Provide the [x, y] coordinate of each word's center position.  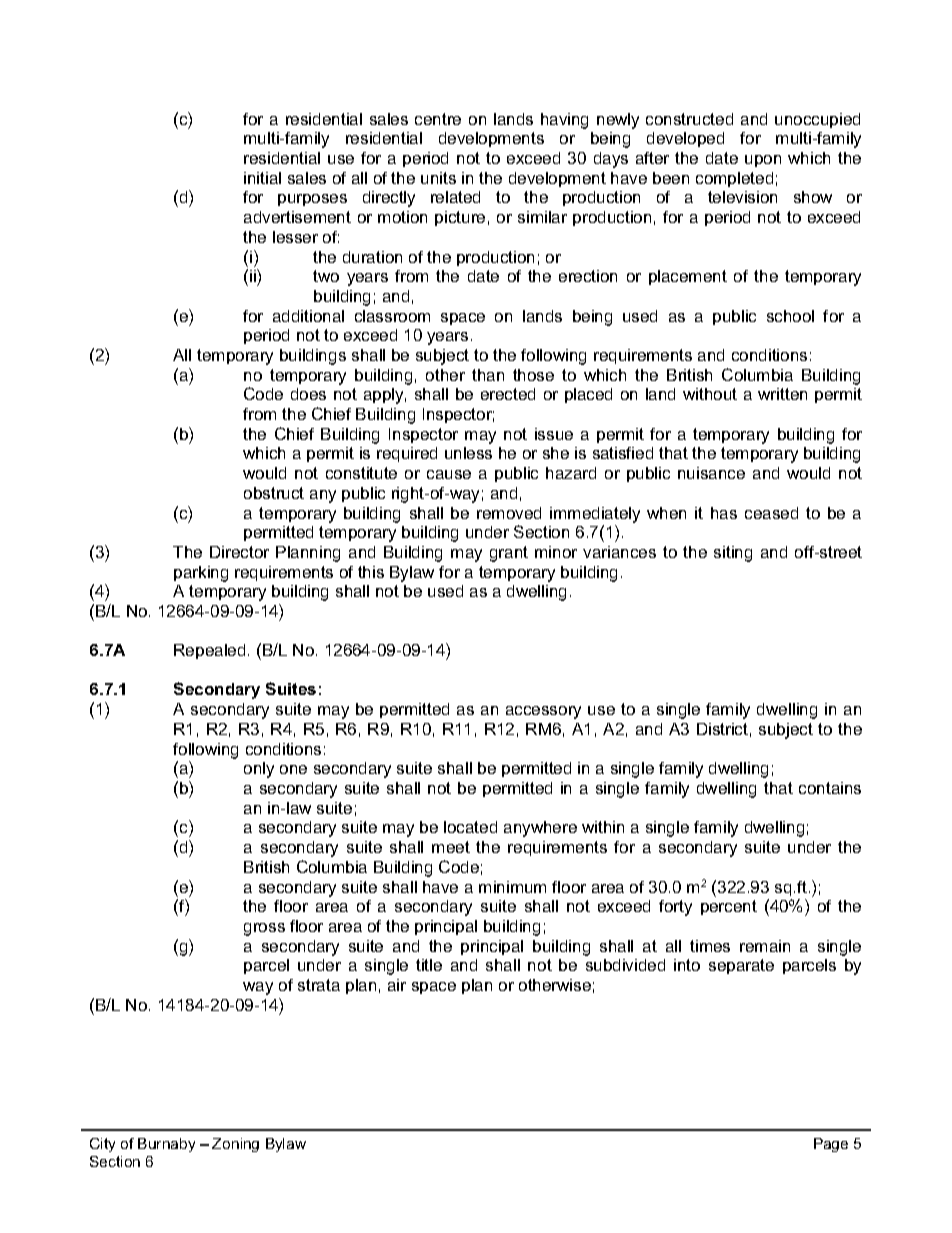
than [488, 375]
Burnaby [166, 1145]
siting [733, 554]
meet [451, 847]
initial [262, 178]
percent [729, 907]
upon [763, 161]
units [438, 178]
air [397, 985]
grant [509, 554]
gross [264, 929]
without [710, 394]
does [308, 394]
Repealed [209, 651]
